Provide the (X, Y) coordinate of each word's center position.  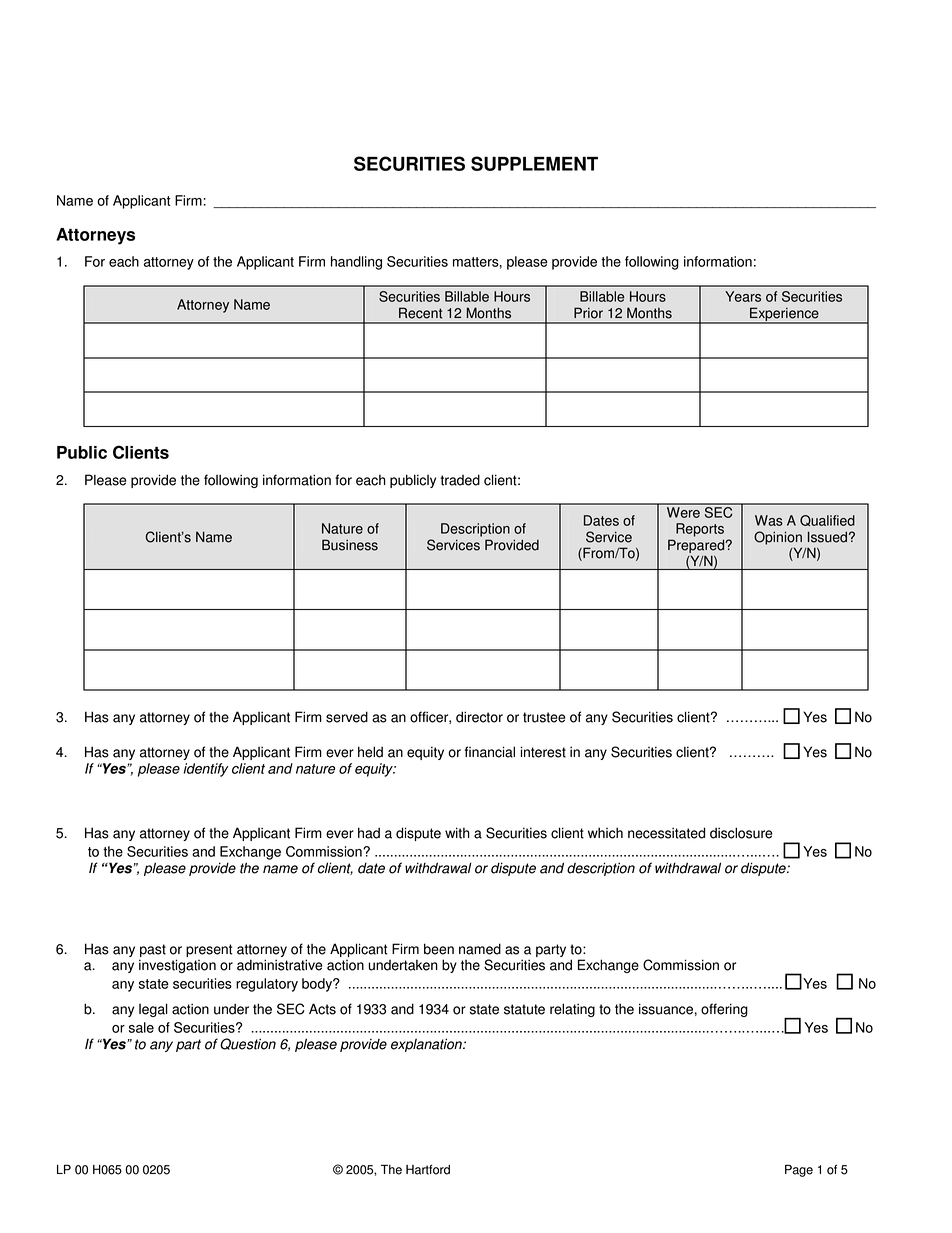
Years (743, 296)
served (347, 717)
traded (460, 480)
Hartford (428, 1169)
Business (350, 545)
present (209, 950)
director (479, 717)
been (439, 949)
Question (248, 1044)
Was (769, 520)
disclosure (741, 833)
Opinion (778, 538)
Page (799, 1170)
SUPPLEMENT (534, 163)
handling (356, 263)
